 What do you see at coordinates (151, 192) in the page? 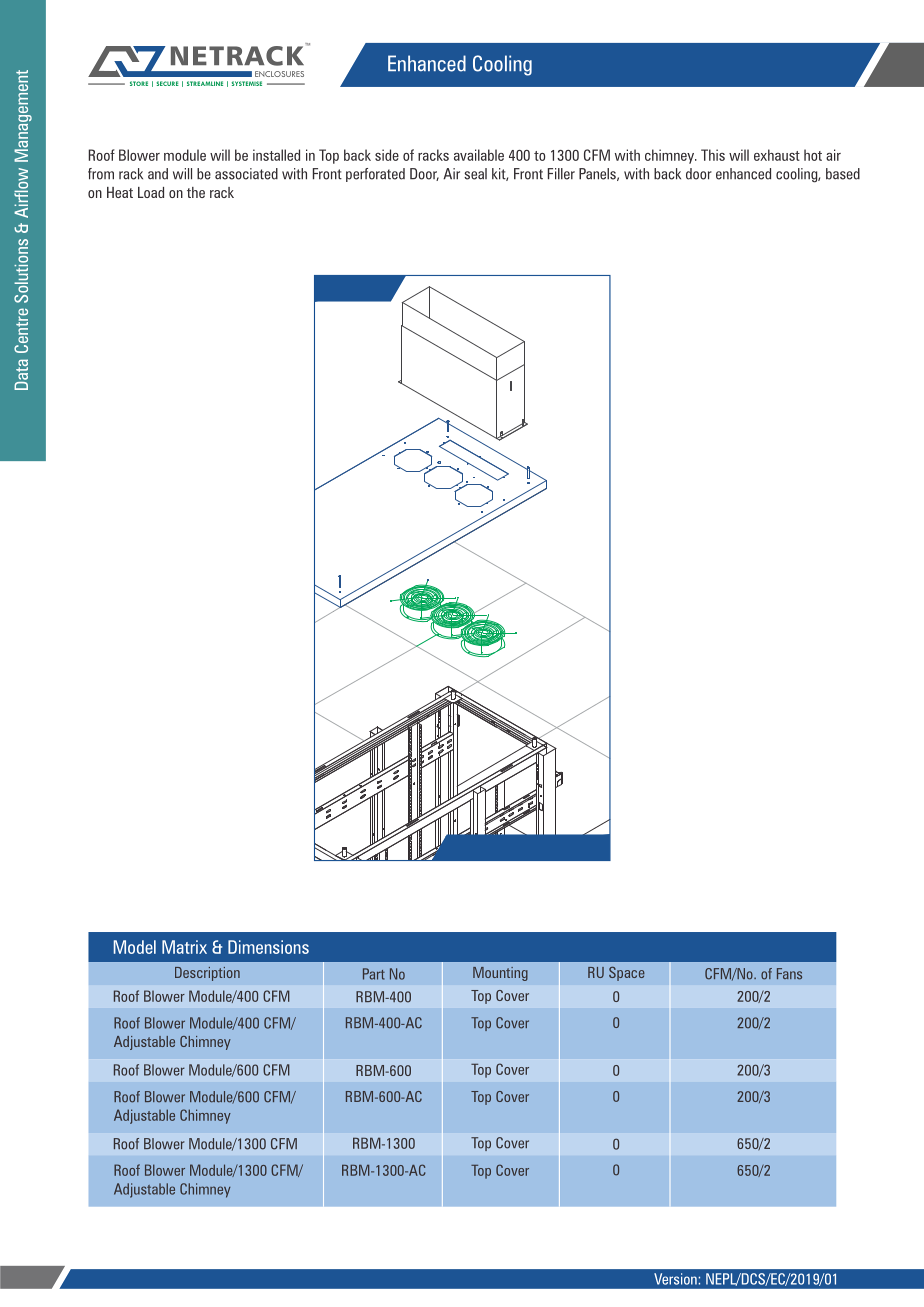
I see `Load` at bounding box center [151, 192].
